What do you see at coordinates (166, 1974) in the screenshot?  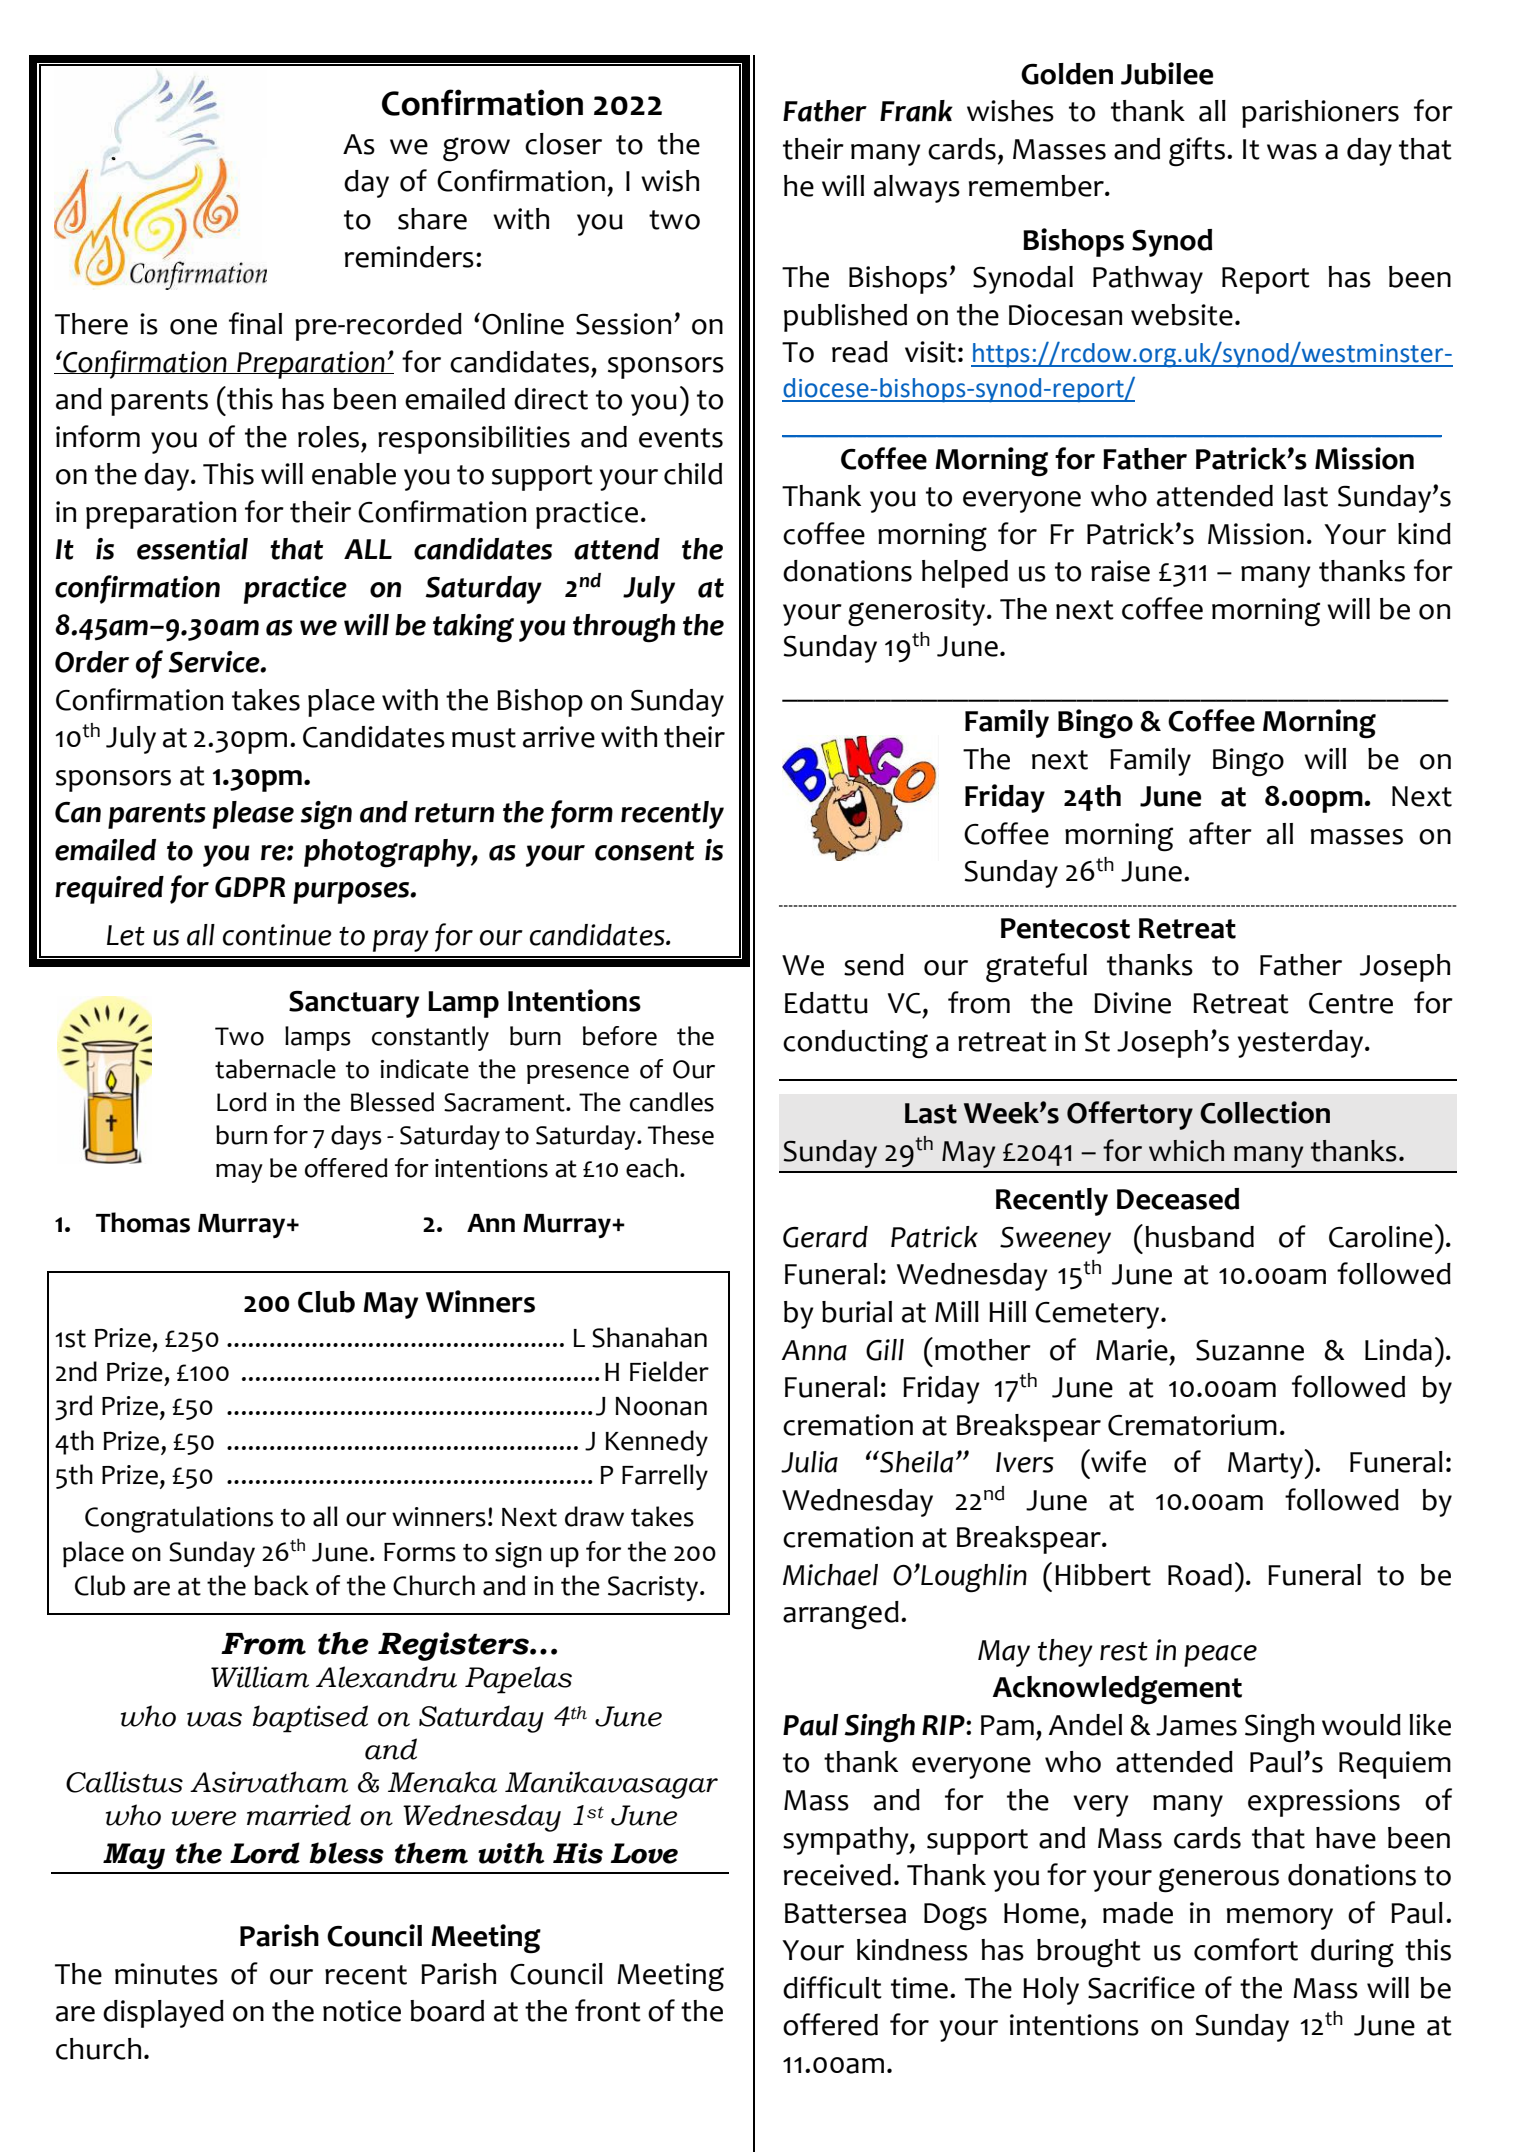 I see `minutes` at bounding box center [166, 1974].
